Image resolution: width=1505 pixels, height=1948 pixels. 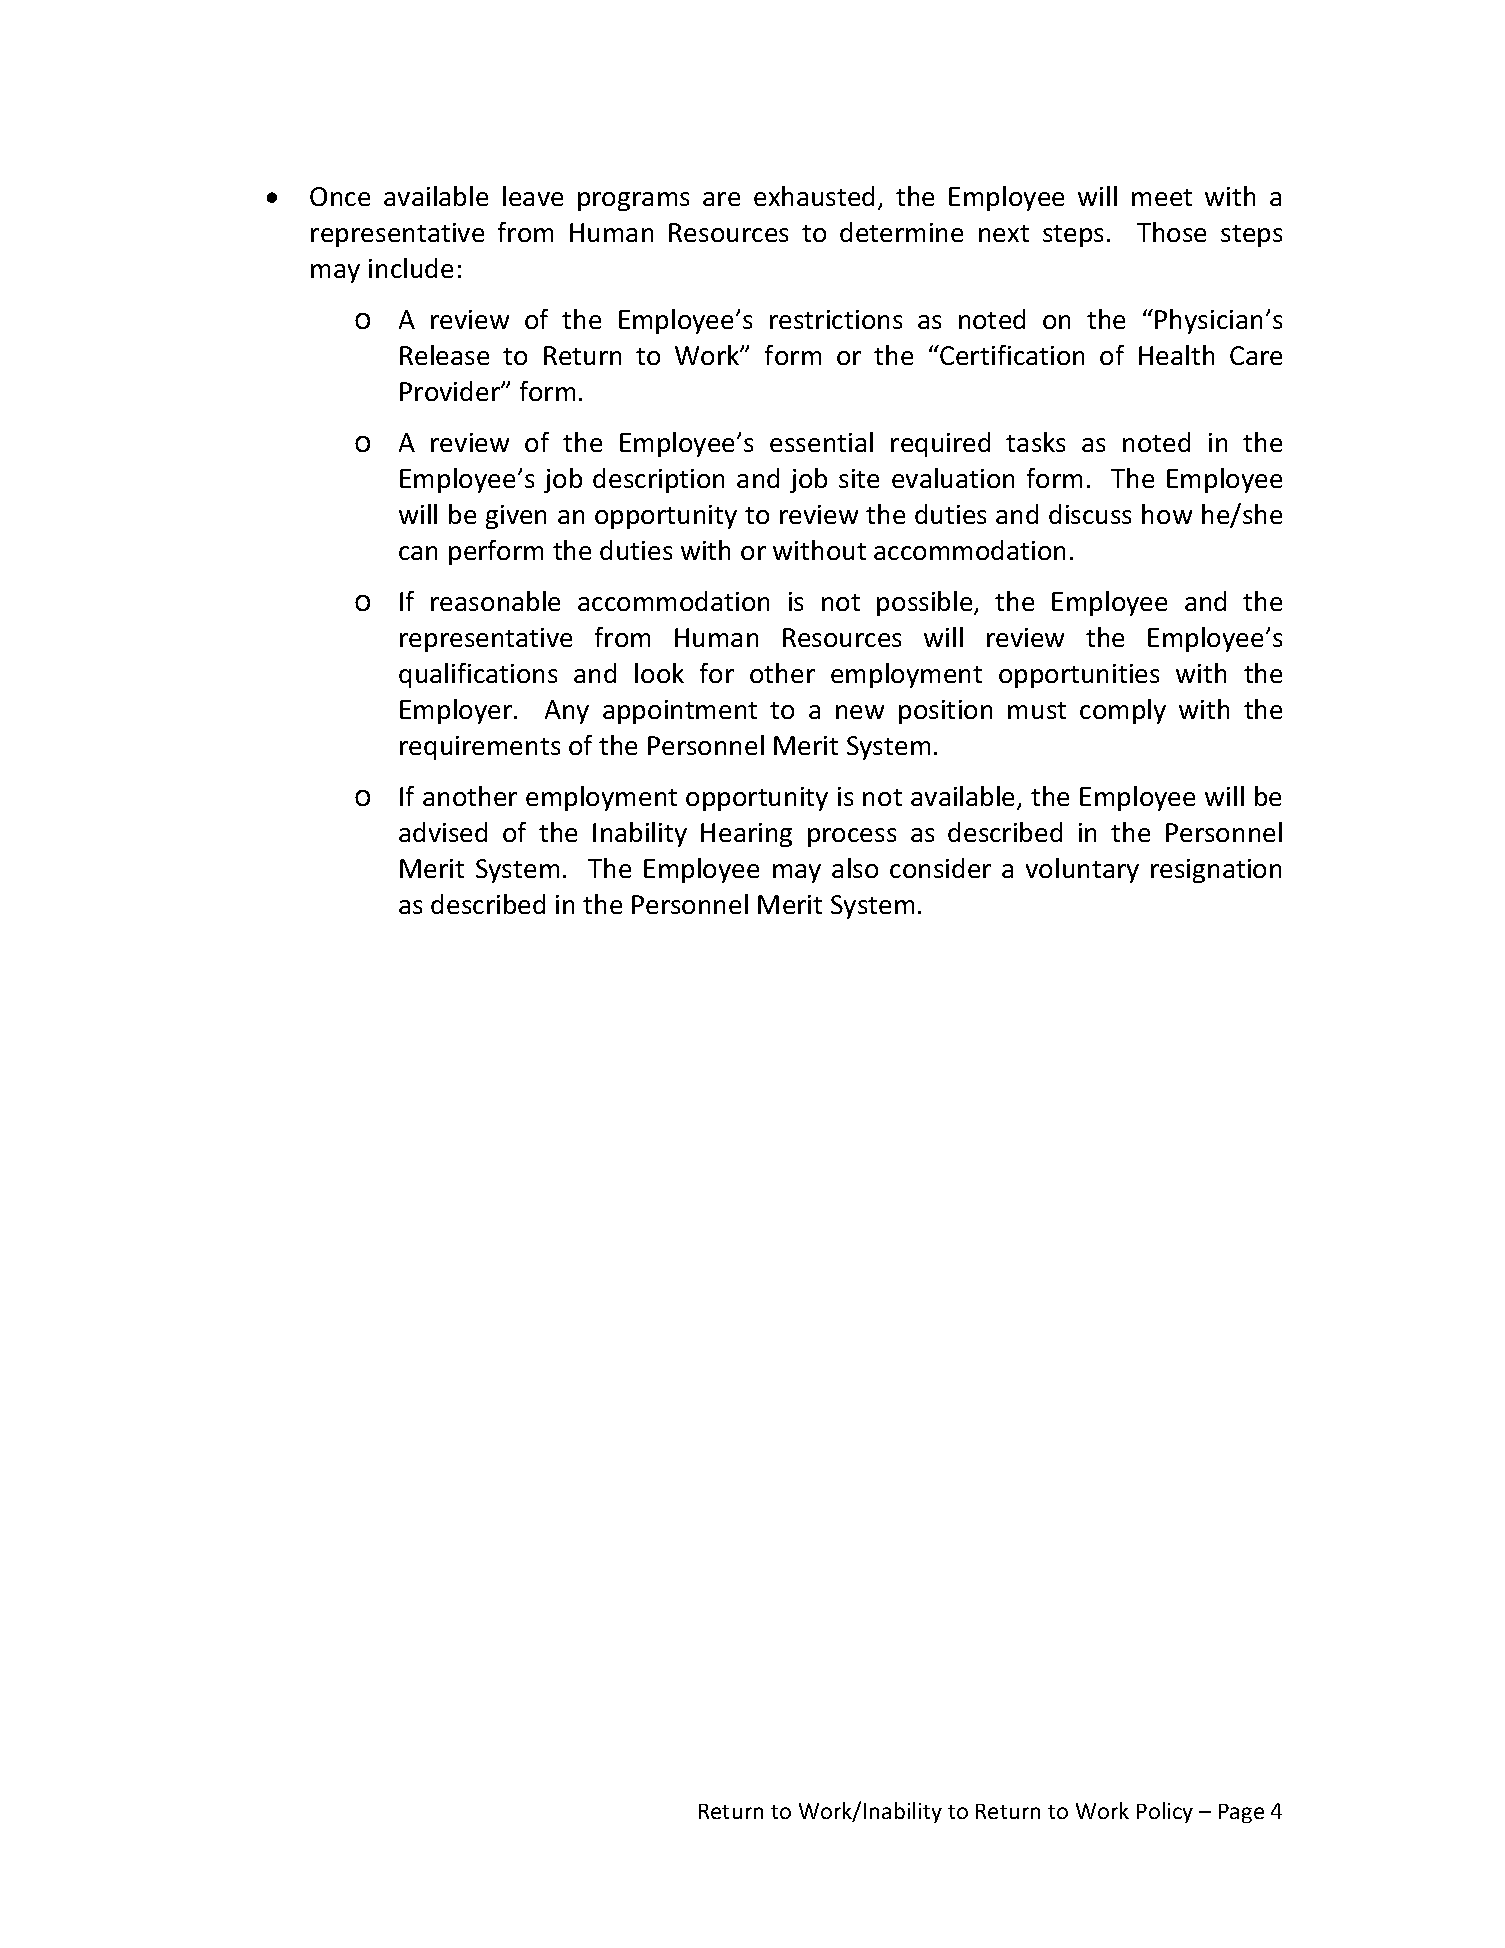 What do you see at coordinates (746, 835) in the page?
I see `Hearing` at bounding box center [746, 835].
